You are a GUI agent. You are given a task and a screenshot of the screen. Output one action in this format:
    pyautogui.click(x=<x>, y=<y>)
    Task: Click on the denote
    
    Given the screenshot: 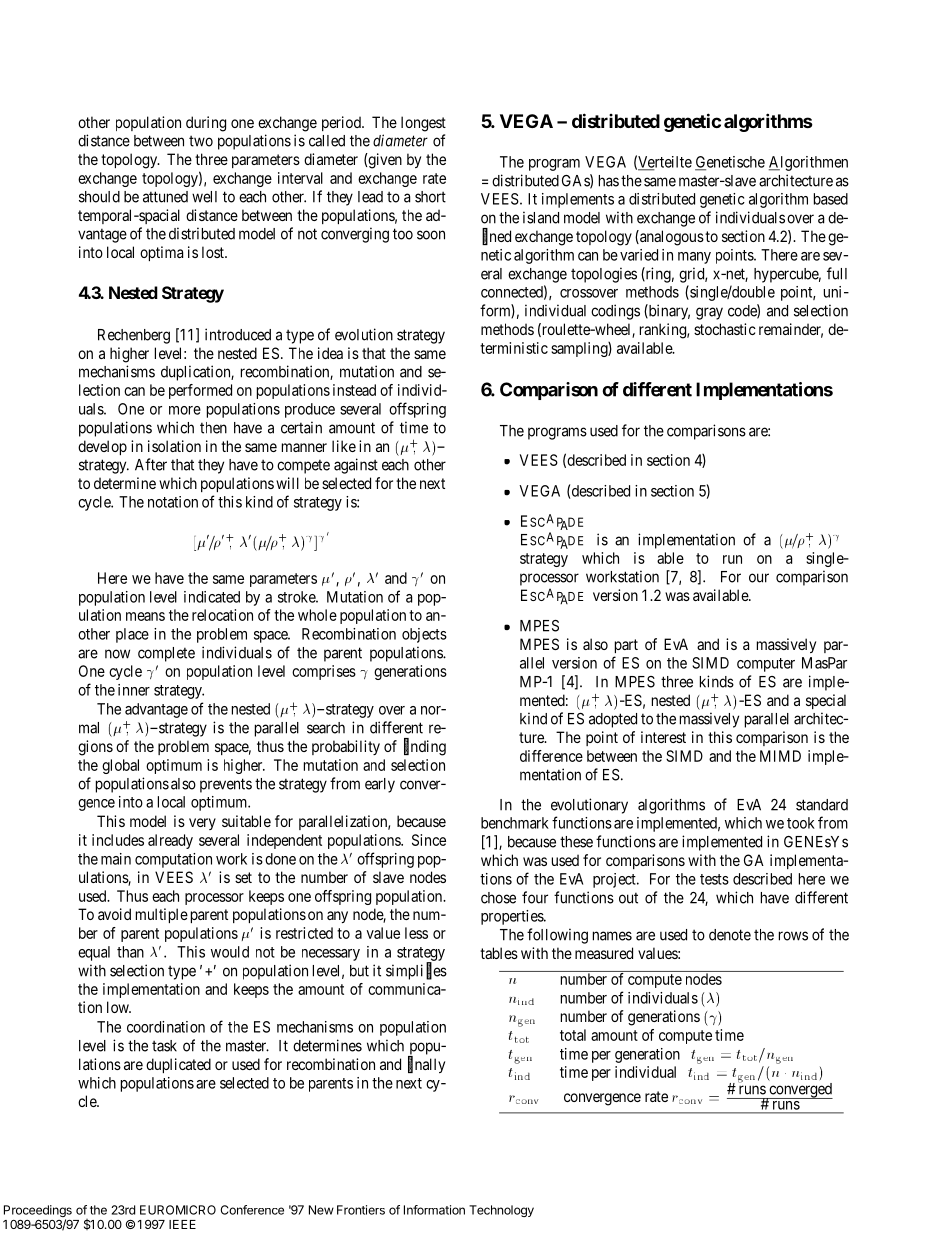 What is the action you would take?
    pyautogui.click(x=730, y=935)
